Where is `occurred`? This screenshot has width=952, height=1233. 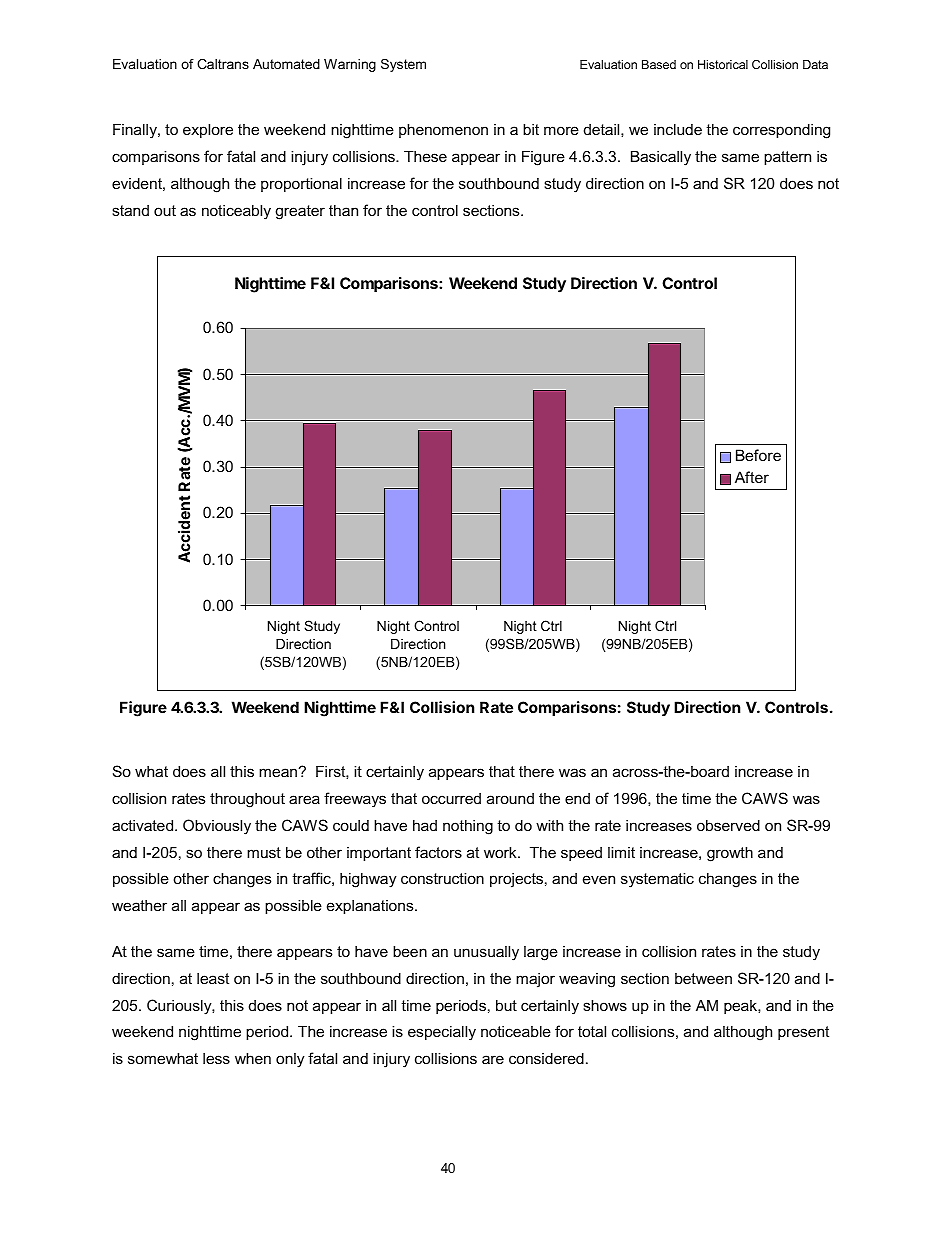
occurred is located at coordinates (451, 798).
